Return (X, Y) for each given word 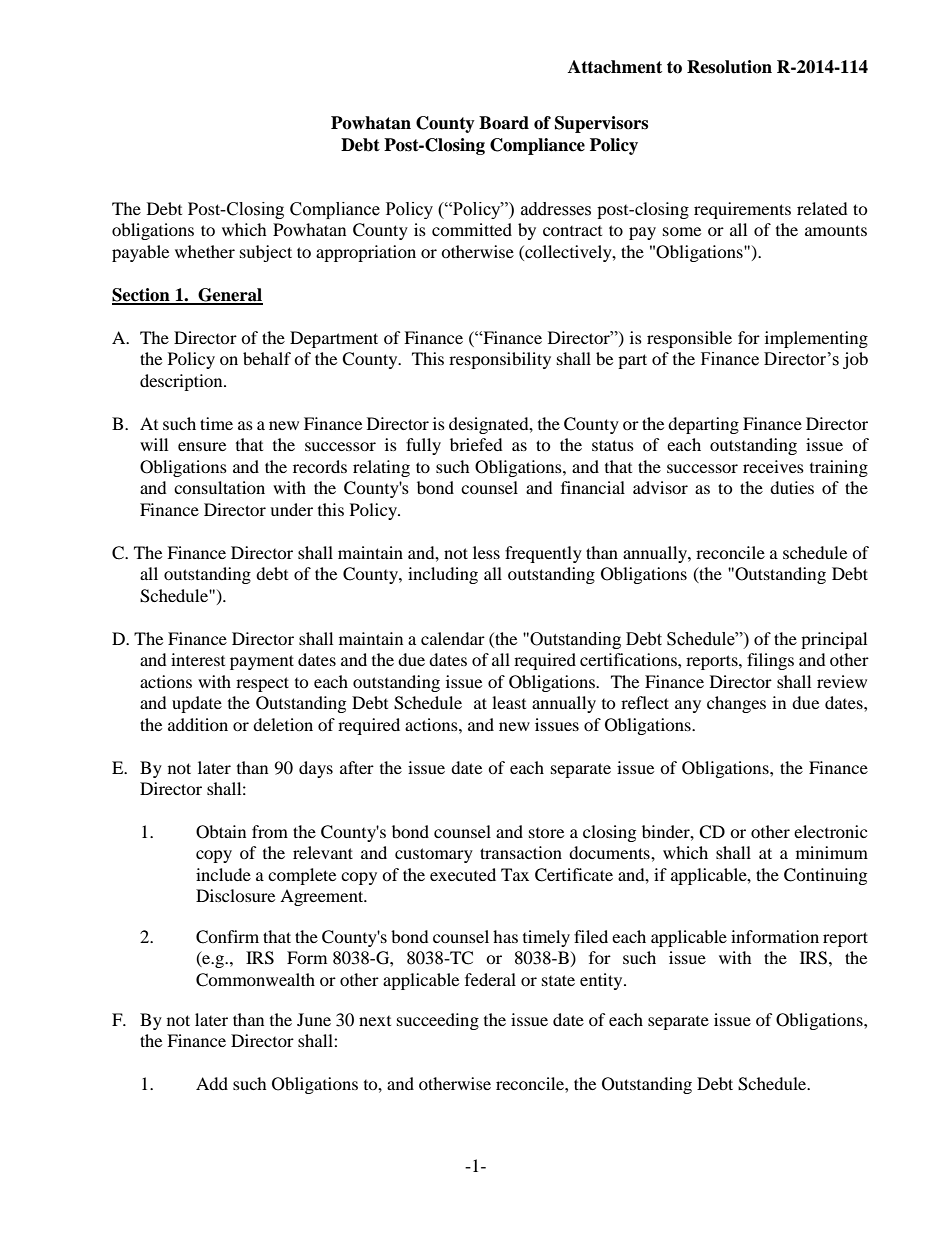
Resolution (729, 67)
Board (504, 123)
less (486, 552)
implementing (816, 339)
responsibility (500, 360)
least (509, 702)
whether (205, 251)
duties (792, 487)
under (291, 509)
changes (736, 704)
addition (198, 724)
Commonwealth (255, 980)
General (229, 296)
